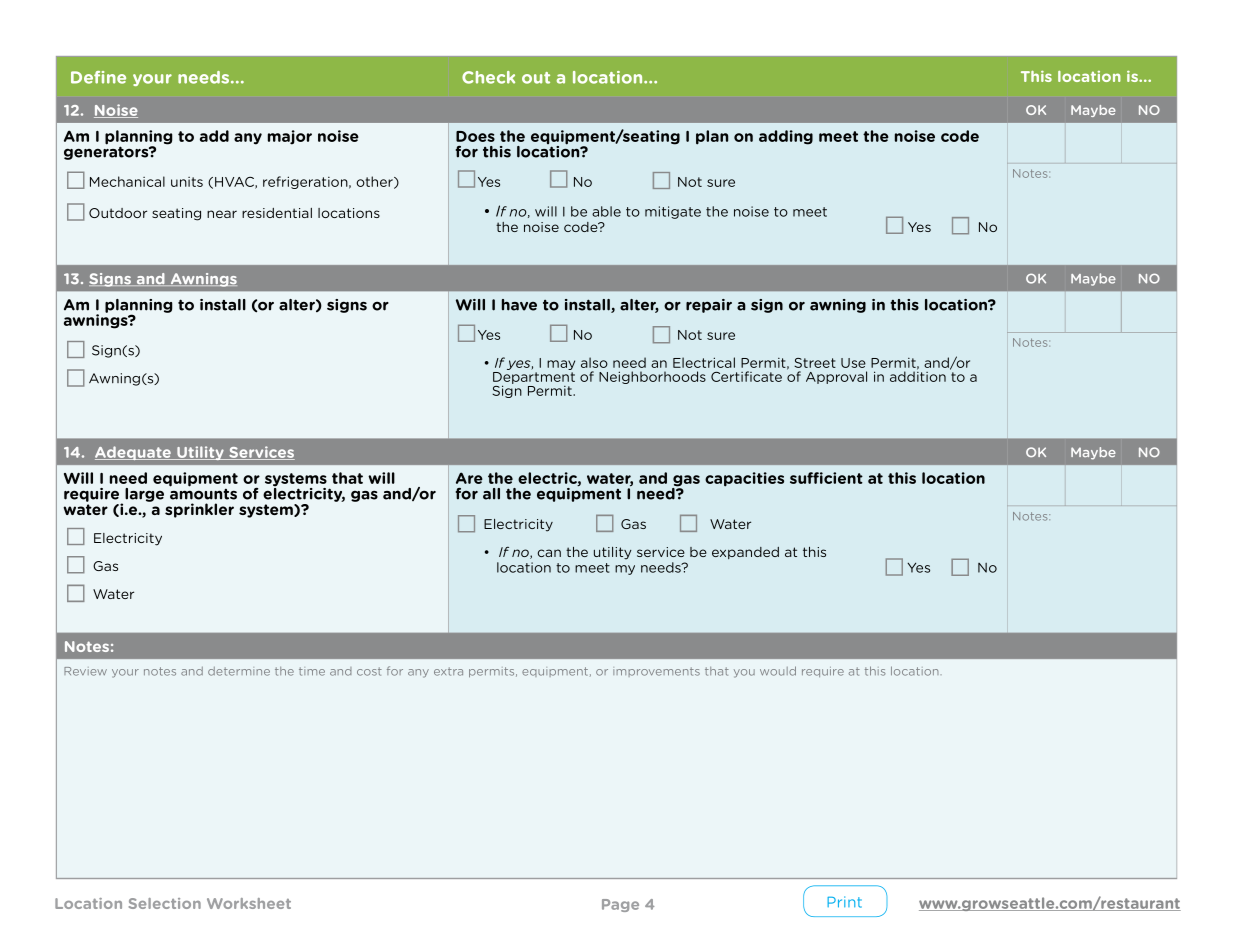 The height and width of the image is (952, 1233). I want to click on have, so click(519, 305).
